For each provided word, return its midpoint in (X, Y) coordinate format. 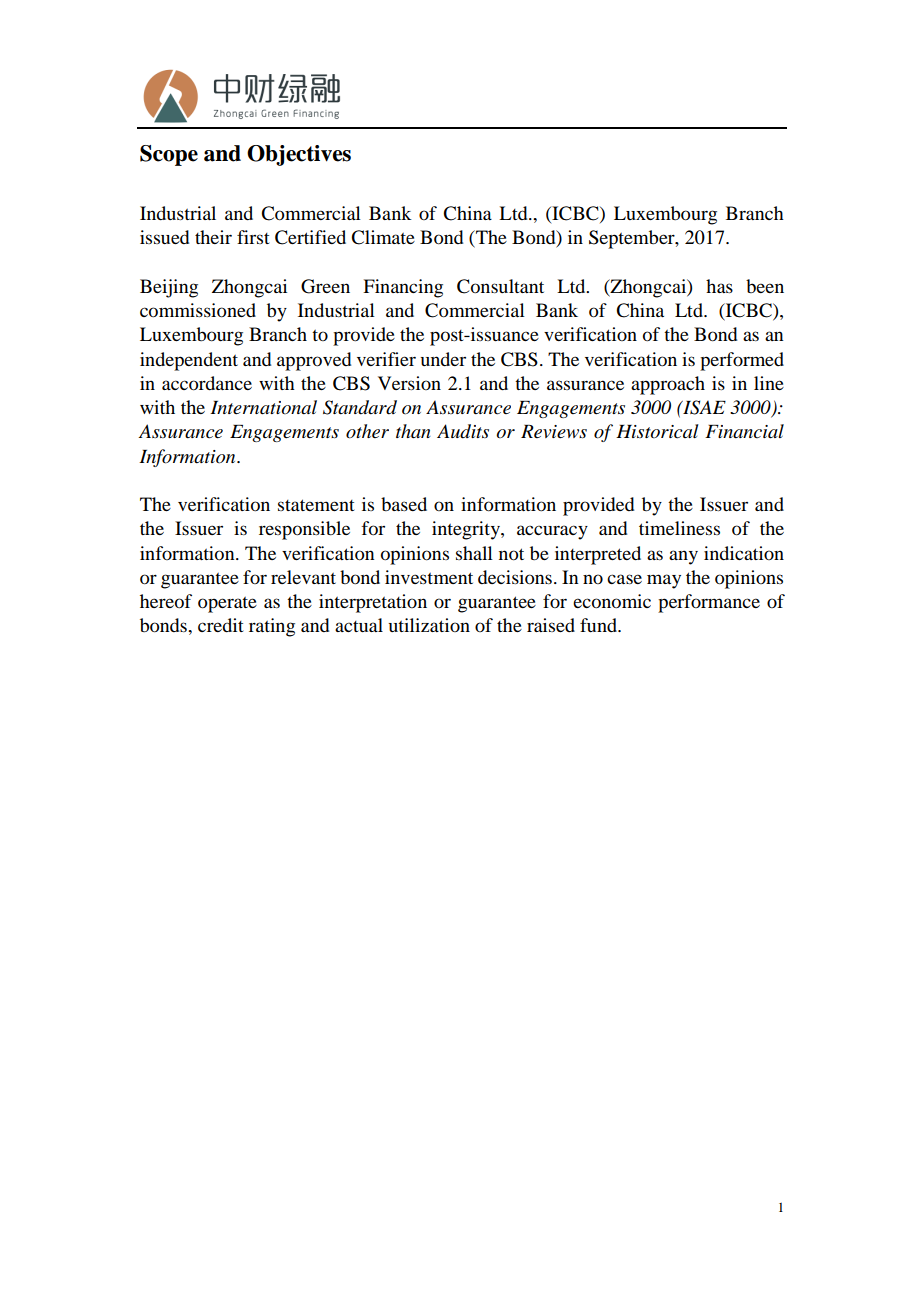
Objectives (299, 155)
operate (227, 605)
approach (668, 385)
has (719, 286)
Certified (310, 237)
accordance (207, 383)
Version (409, 383)
